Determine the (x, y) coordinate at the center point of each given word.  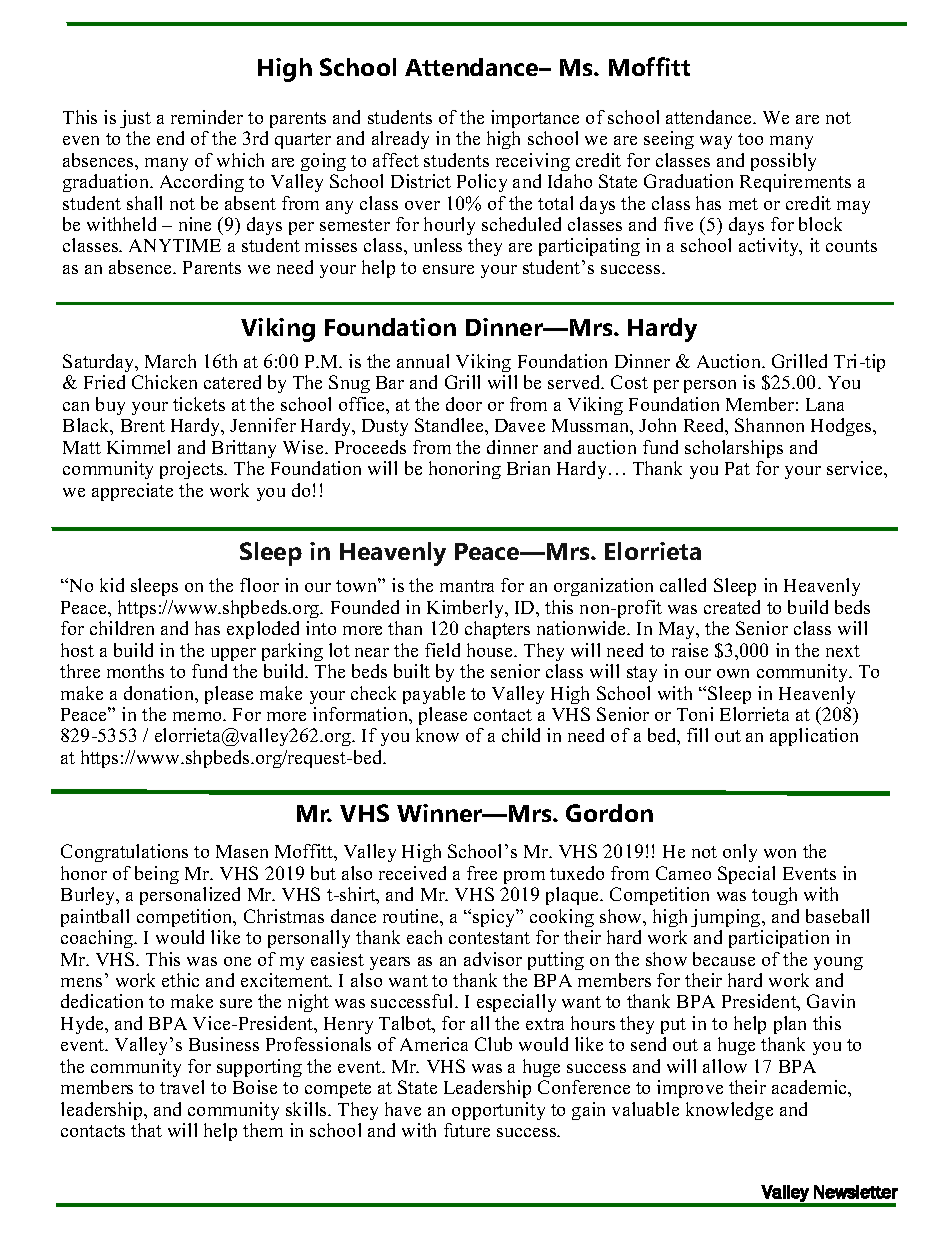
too (750, 139)
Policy (482, 183)
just (135, 119)
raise (690, 650)
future (467, 1130)
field (442, 650)
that (146, 1130)
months (135, 671)
